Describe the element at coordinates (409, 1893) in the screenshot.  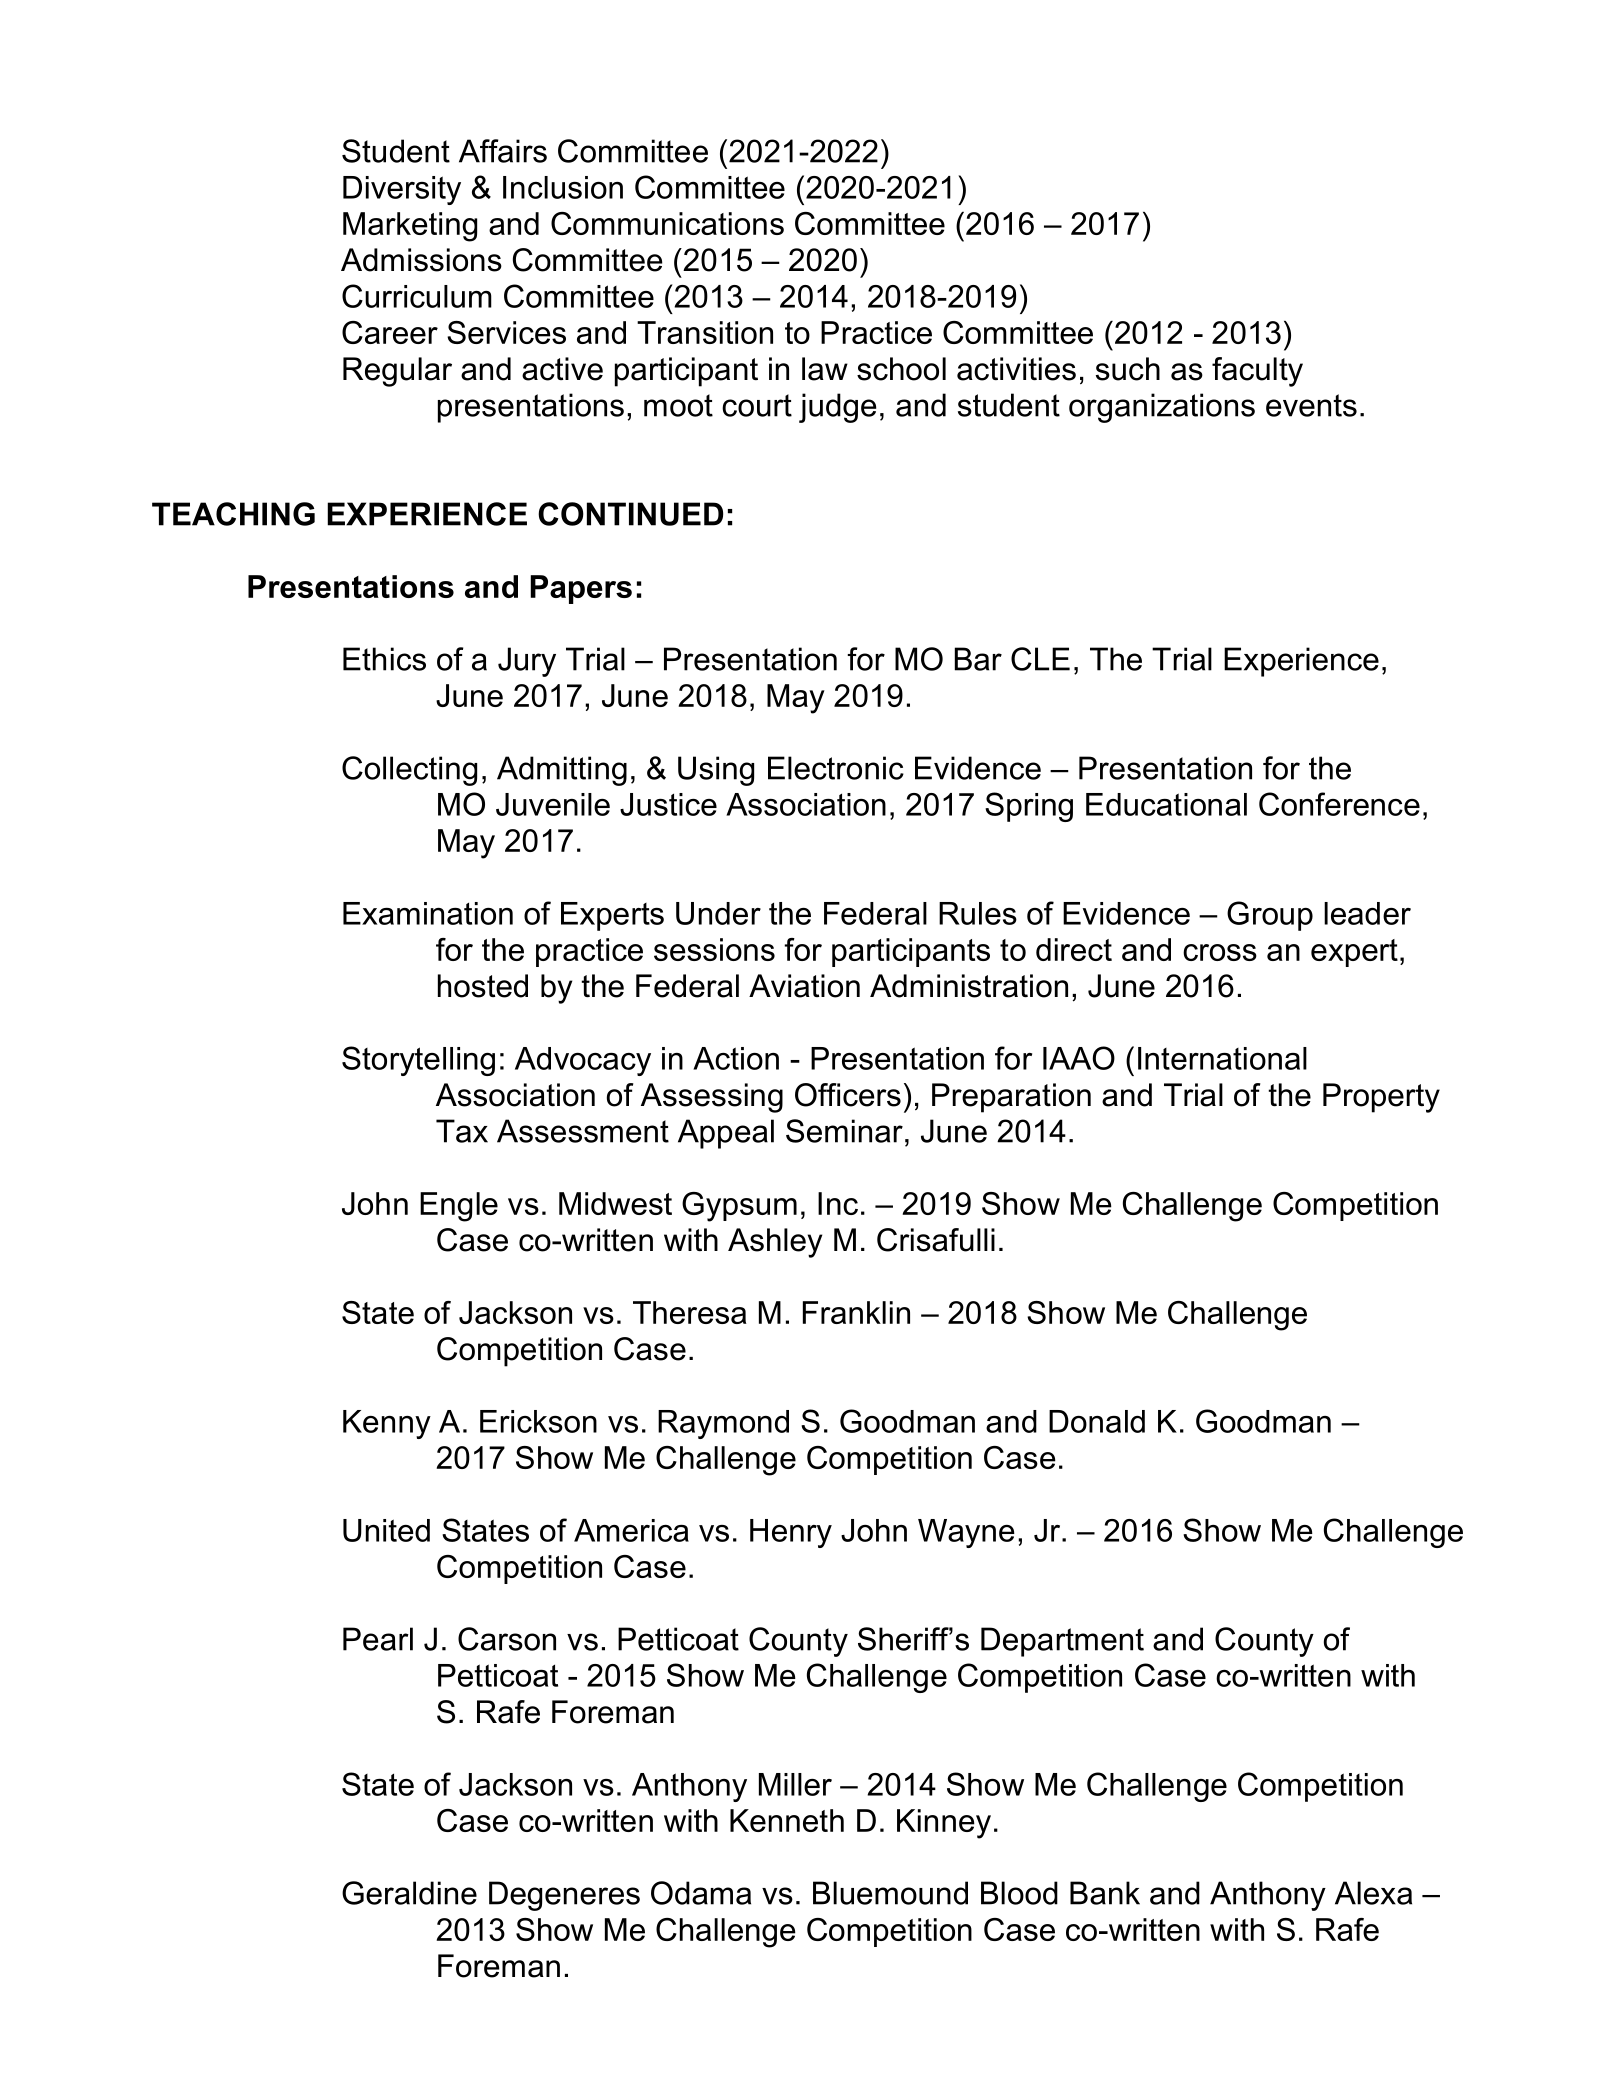
I see `Geraldine` at that location.
